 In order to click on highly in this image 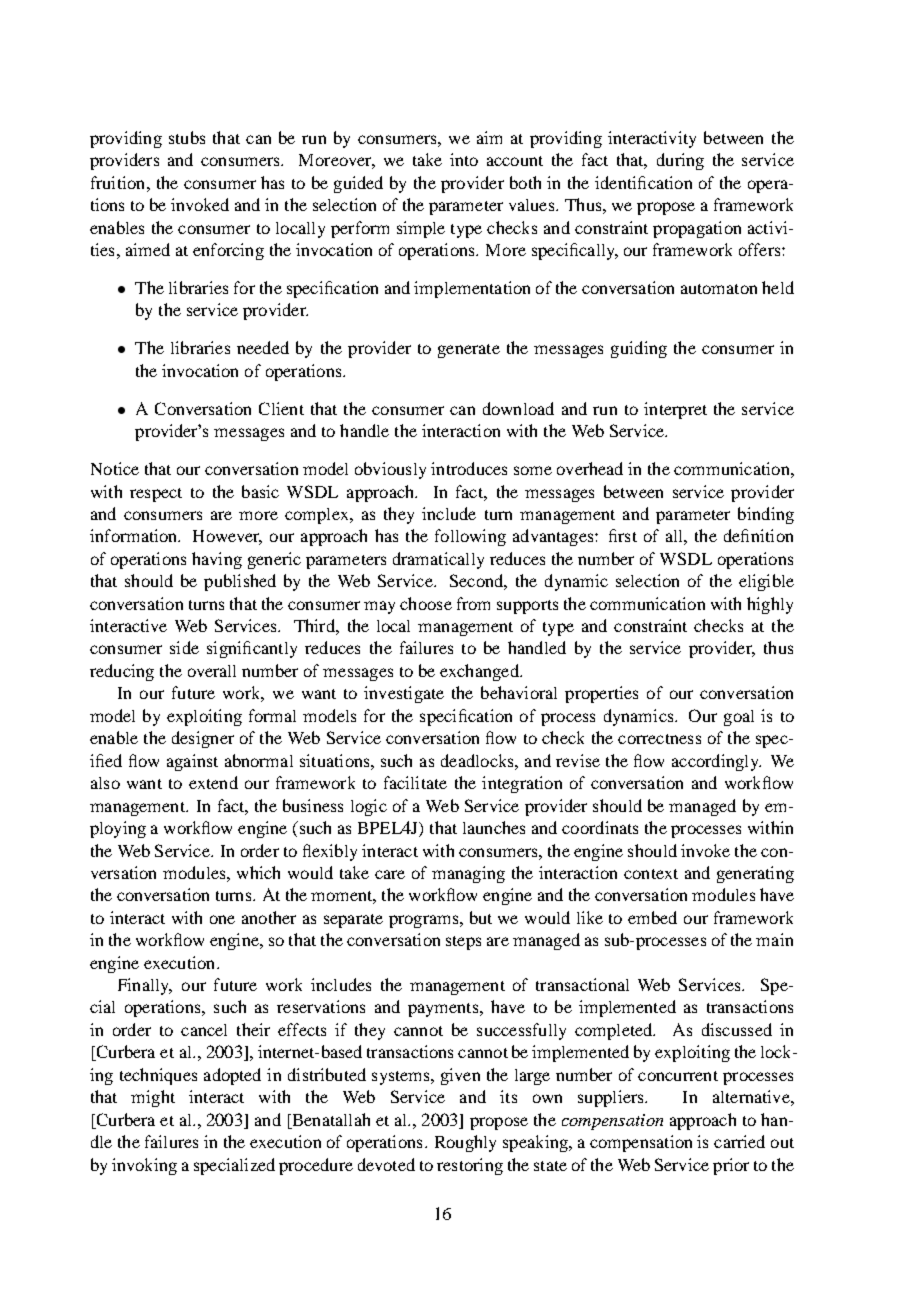, I will do `click(770, 605)`.
